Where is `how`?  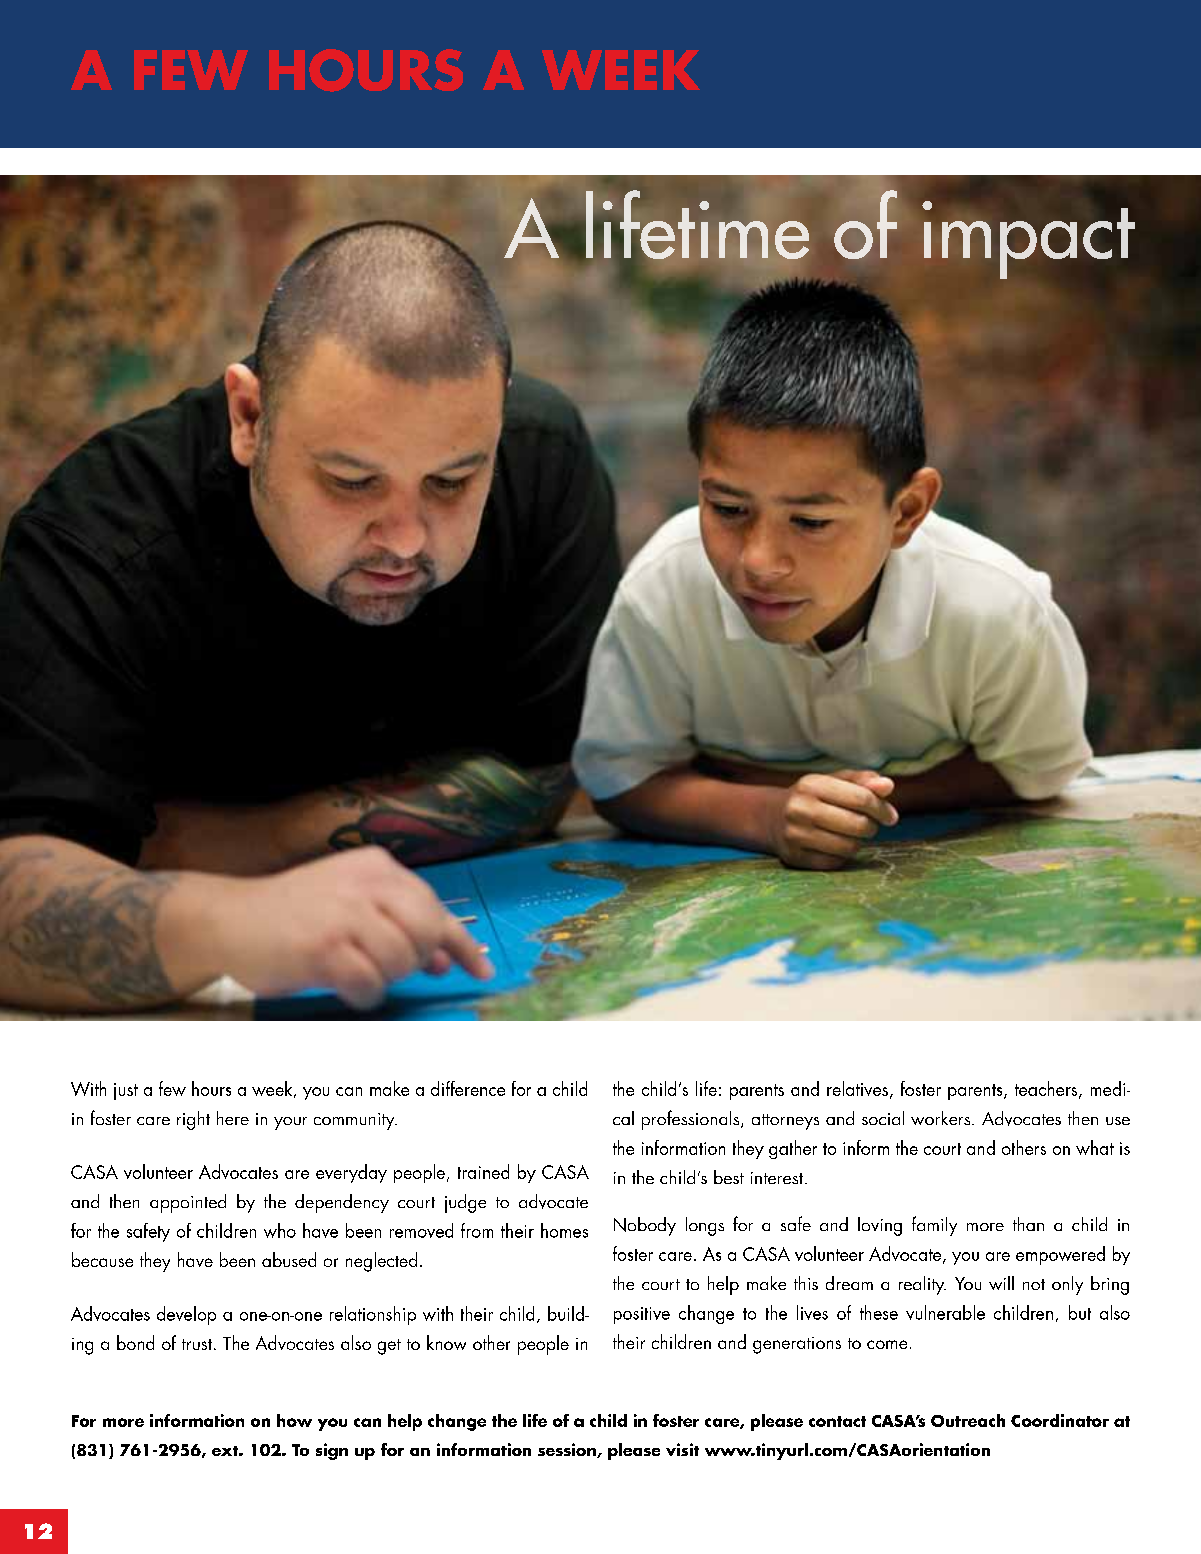
how is located at coordinates (294, 1420).
